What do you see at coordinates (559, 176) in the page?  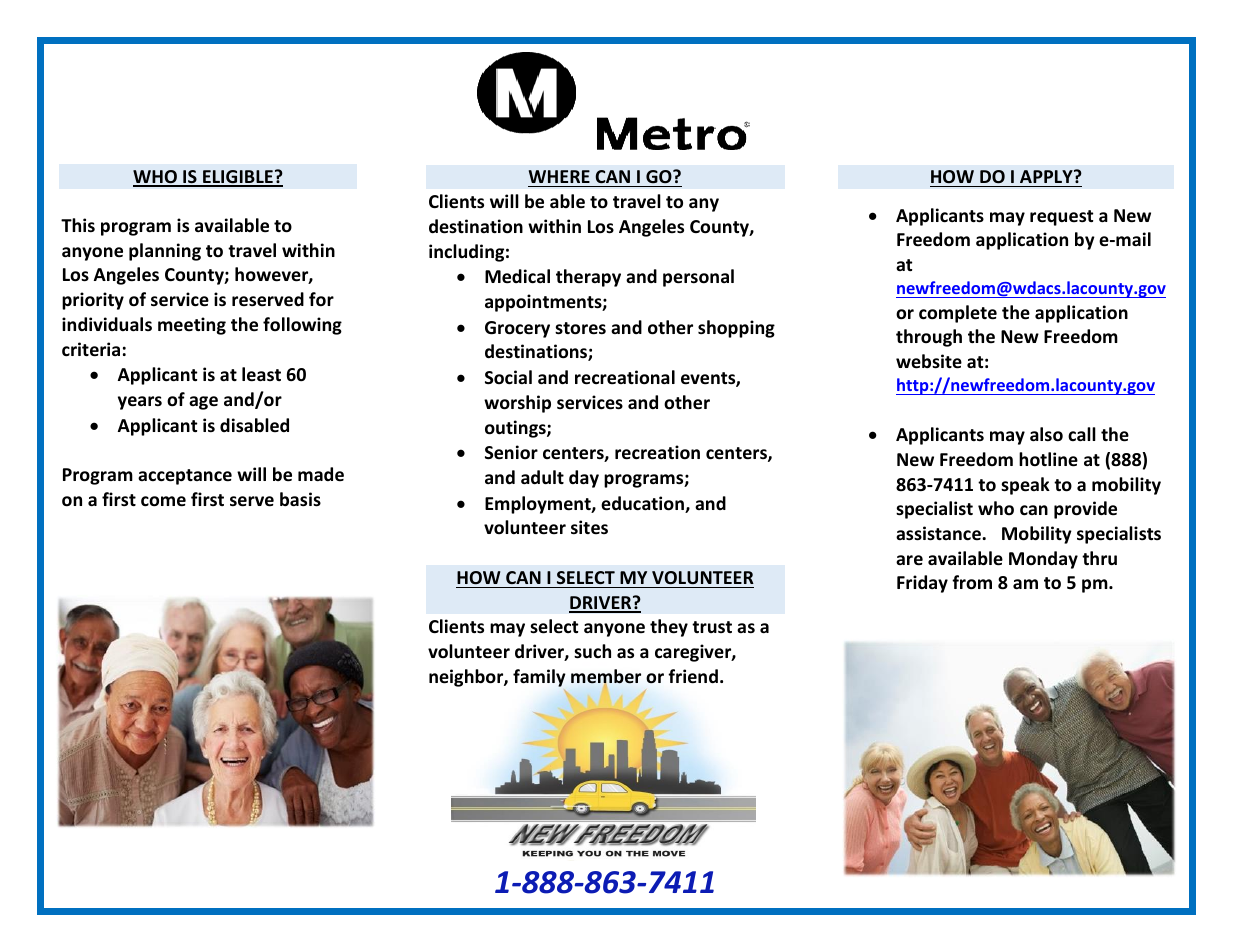 I see `WHERE` at bounding box center [559, 176].
